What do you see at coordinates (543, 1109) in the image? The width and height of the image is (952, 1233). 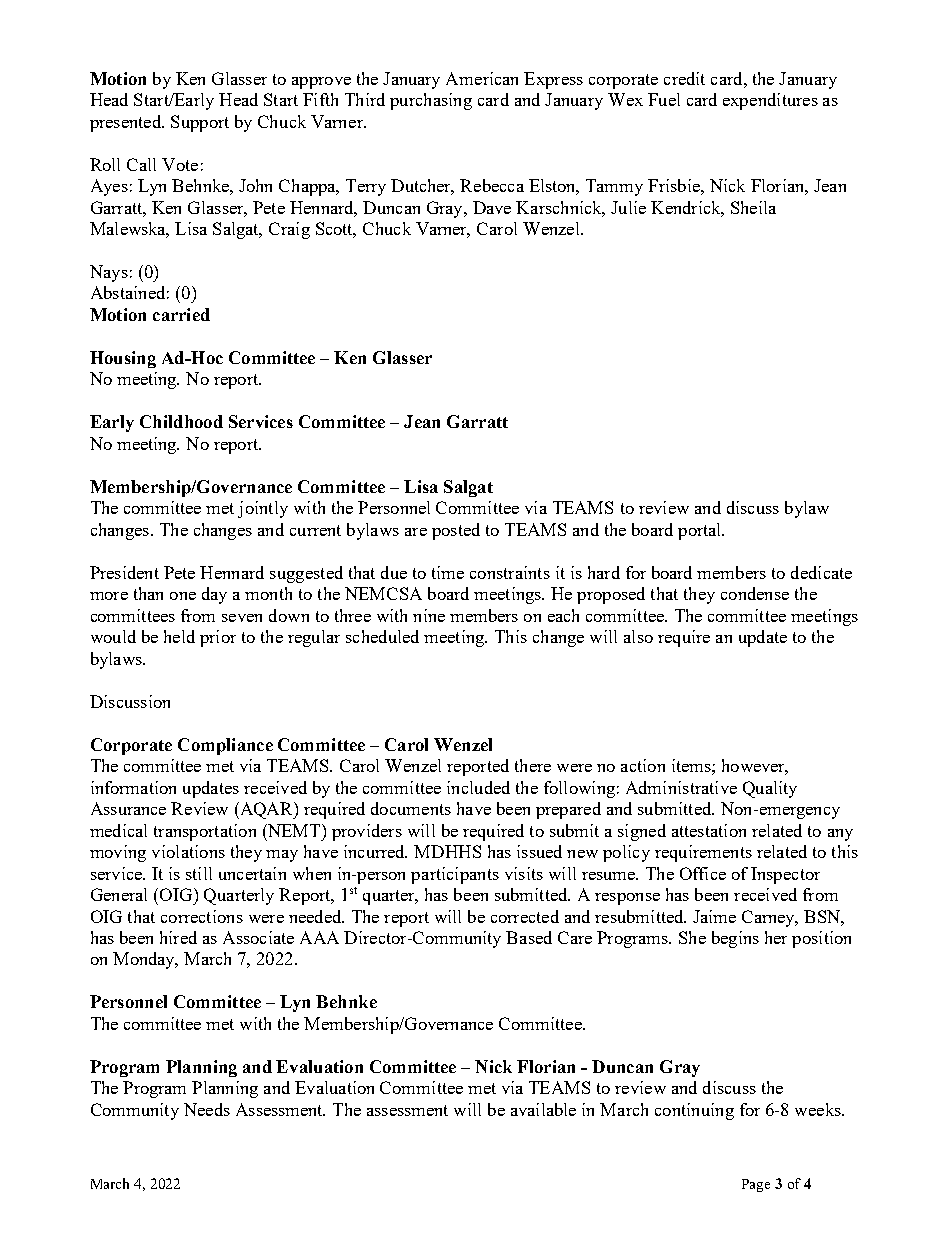 I see `available` at bounding box center [543, 1109].
